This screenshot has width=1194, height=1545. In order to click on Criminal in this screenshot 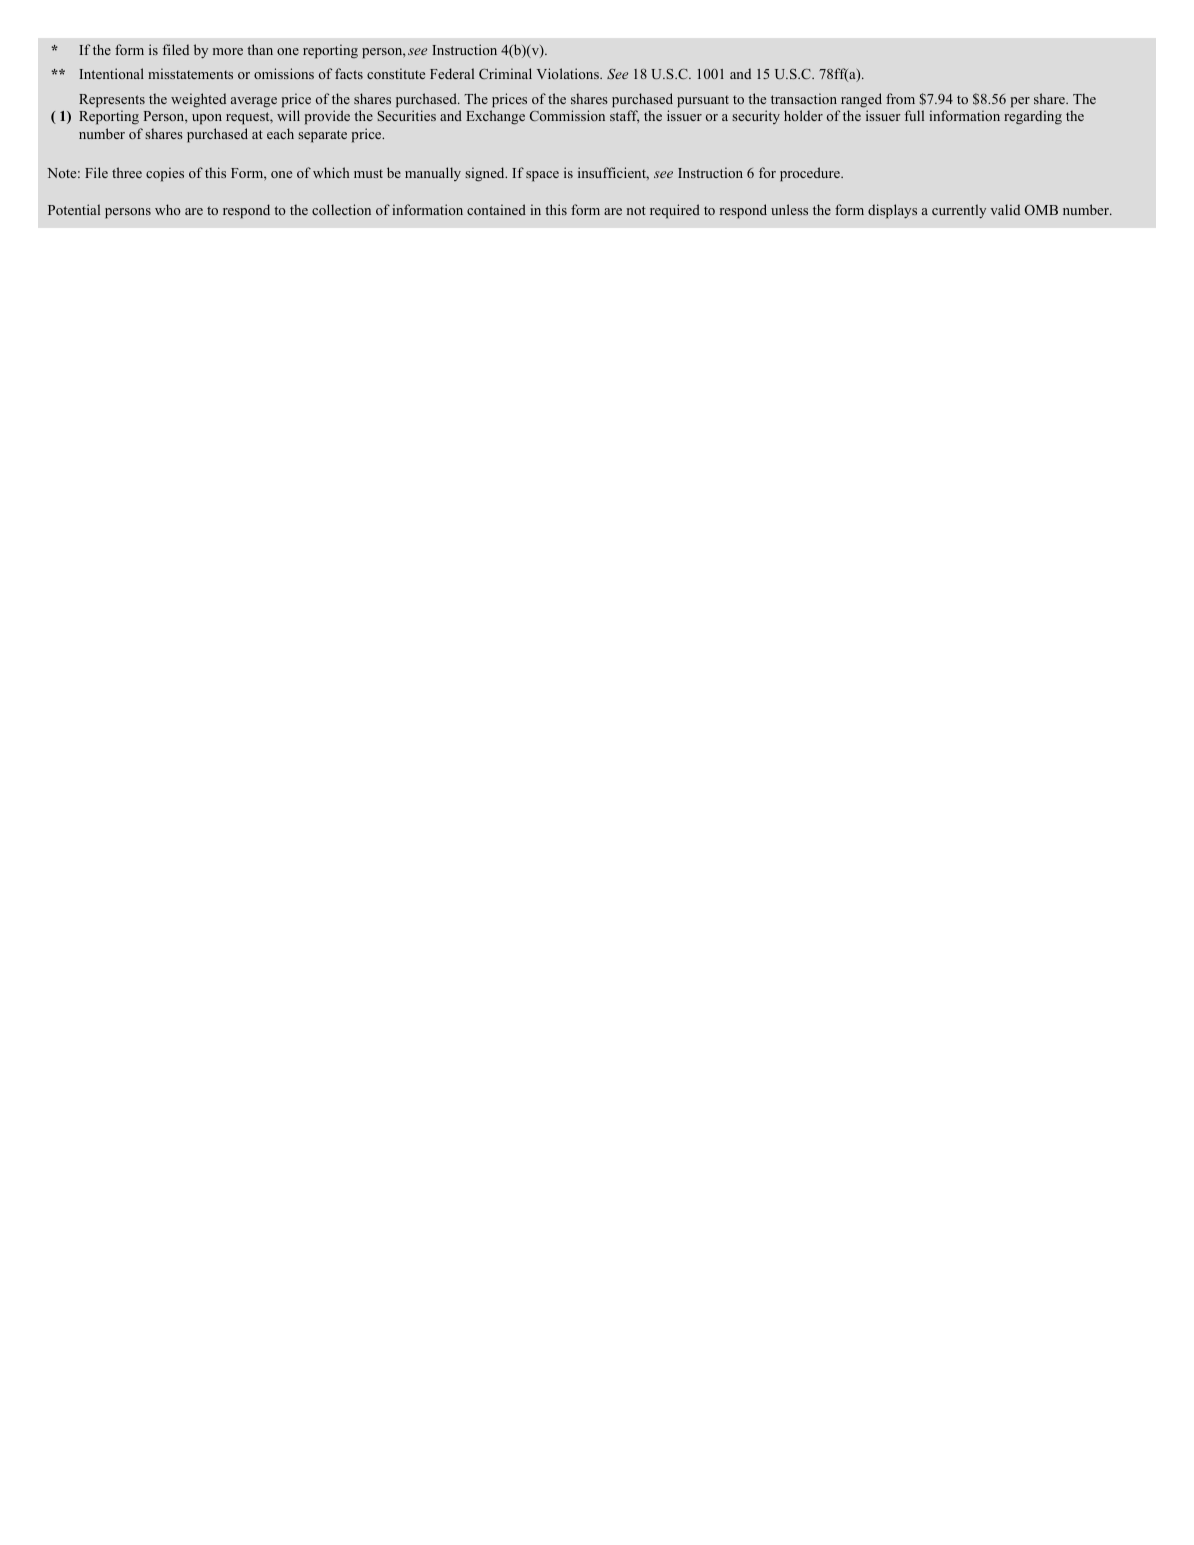, I will do `click(505, 73)`.
